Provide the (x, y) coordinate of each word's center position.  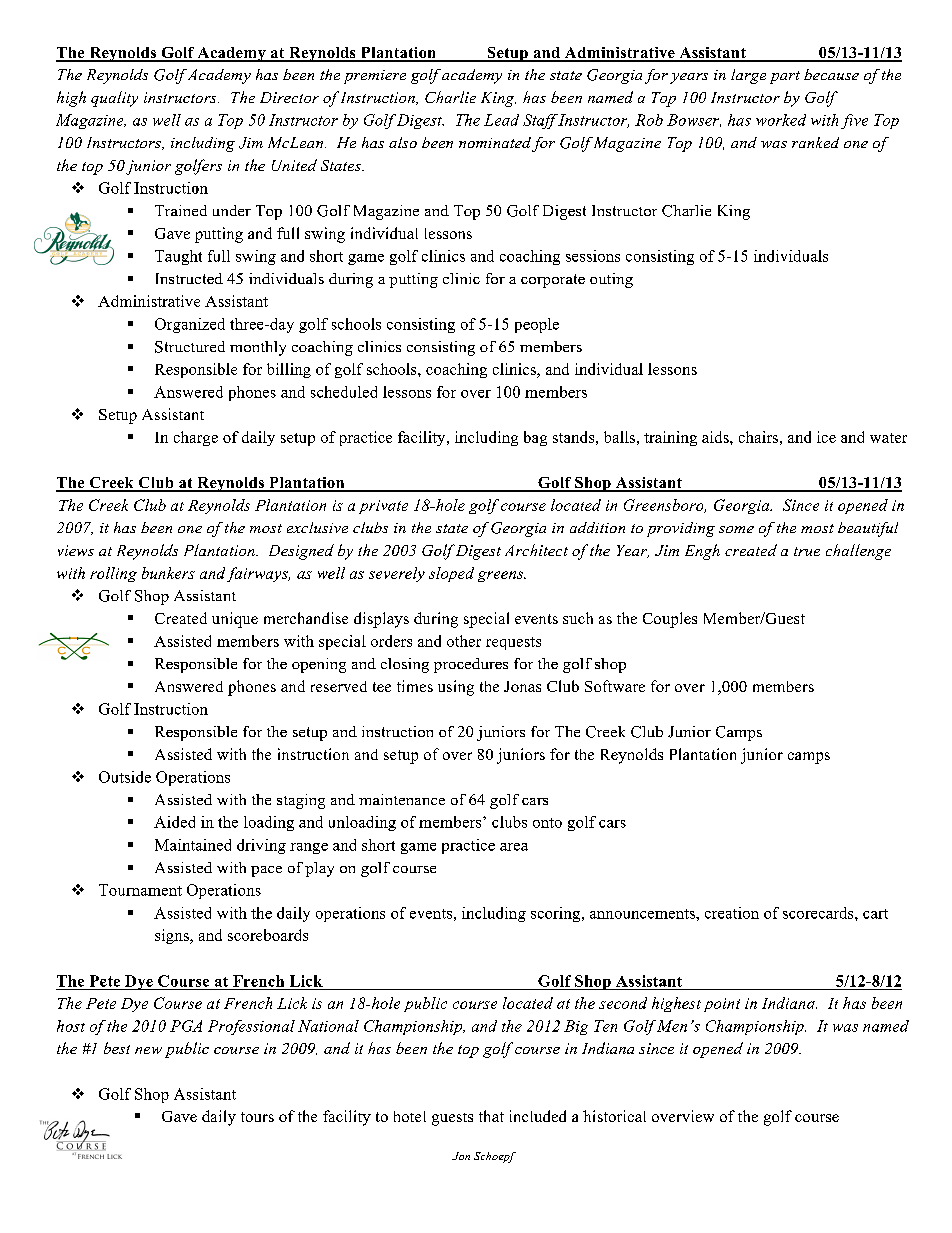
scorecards (819, 913)
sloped (451, 574)
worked (781, 120)
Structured (190, 347)
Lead (501, 120)
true (807, 551)
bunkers (168, 573)
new (148, 1050)
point (722, 1005)
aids (716, 437)
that (491, 1116)
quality (114, 99)
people (537, 325)
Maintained (193, 845)
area (514, 847)
